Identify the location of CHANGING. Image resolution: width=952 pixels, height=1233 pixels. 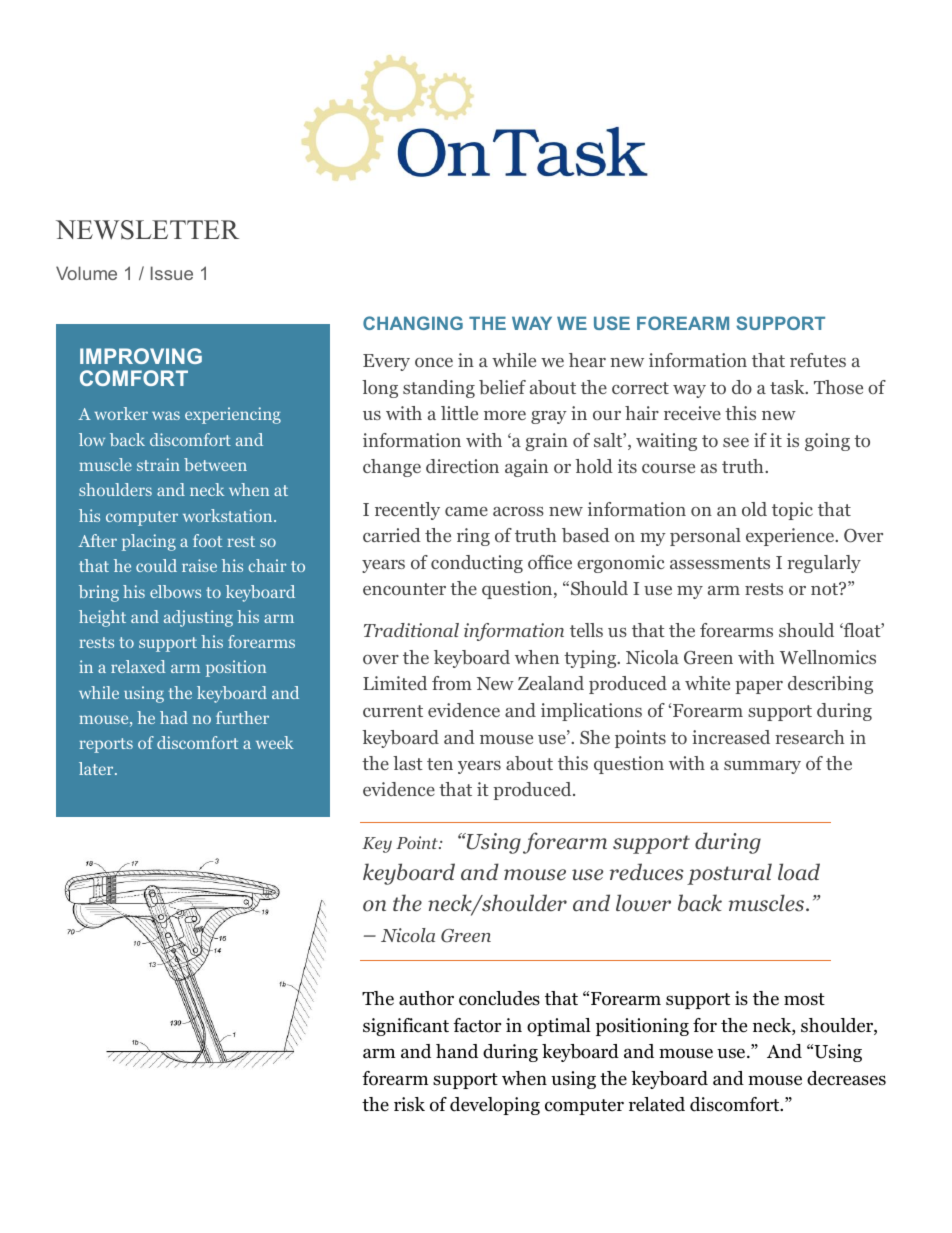
(413, 323).
